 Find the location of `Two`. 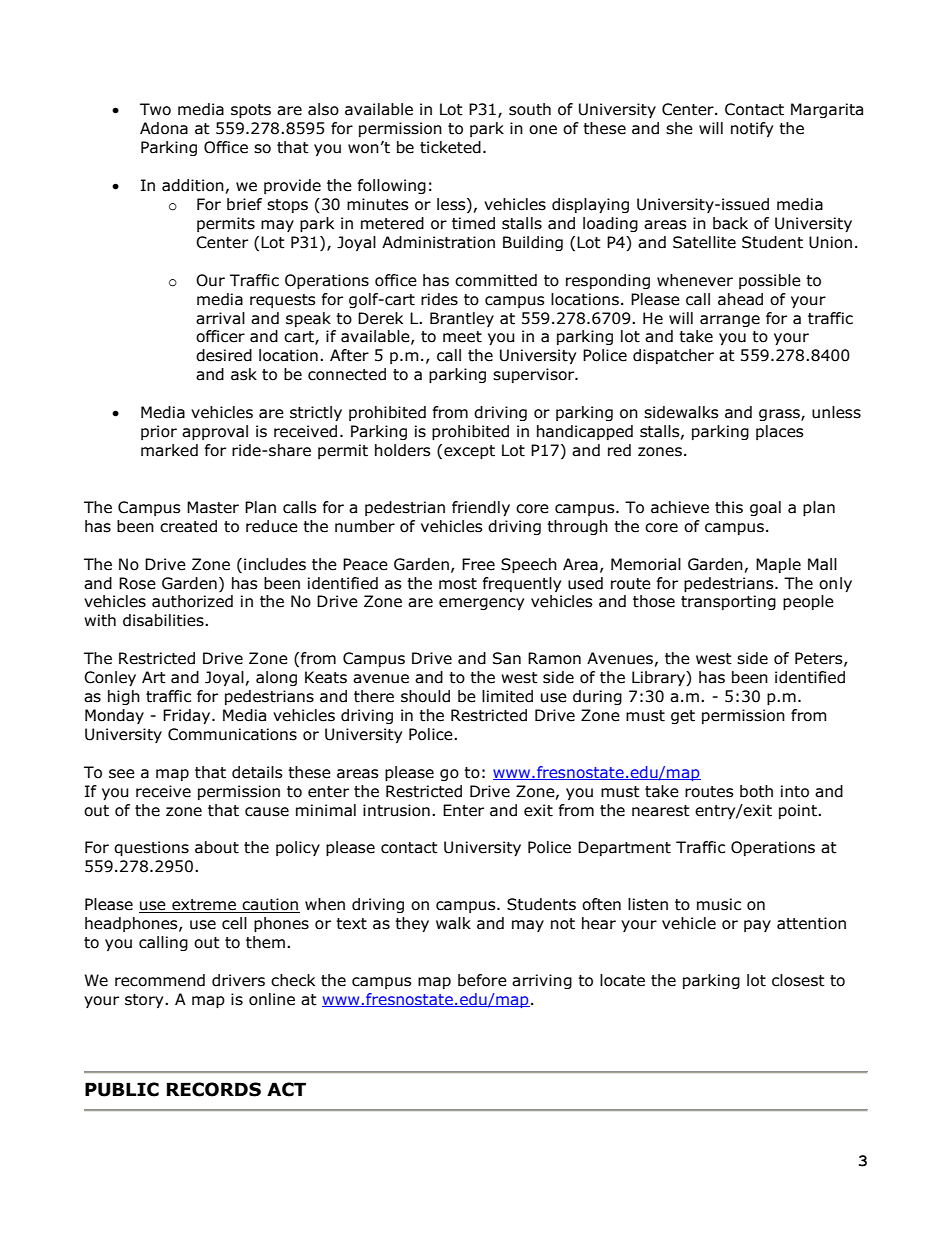

Two is located at coordinates (155, 109).
